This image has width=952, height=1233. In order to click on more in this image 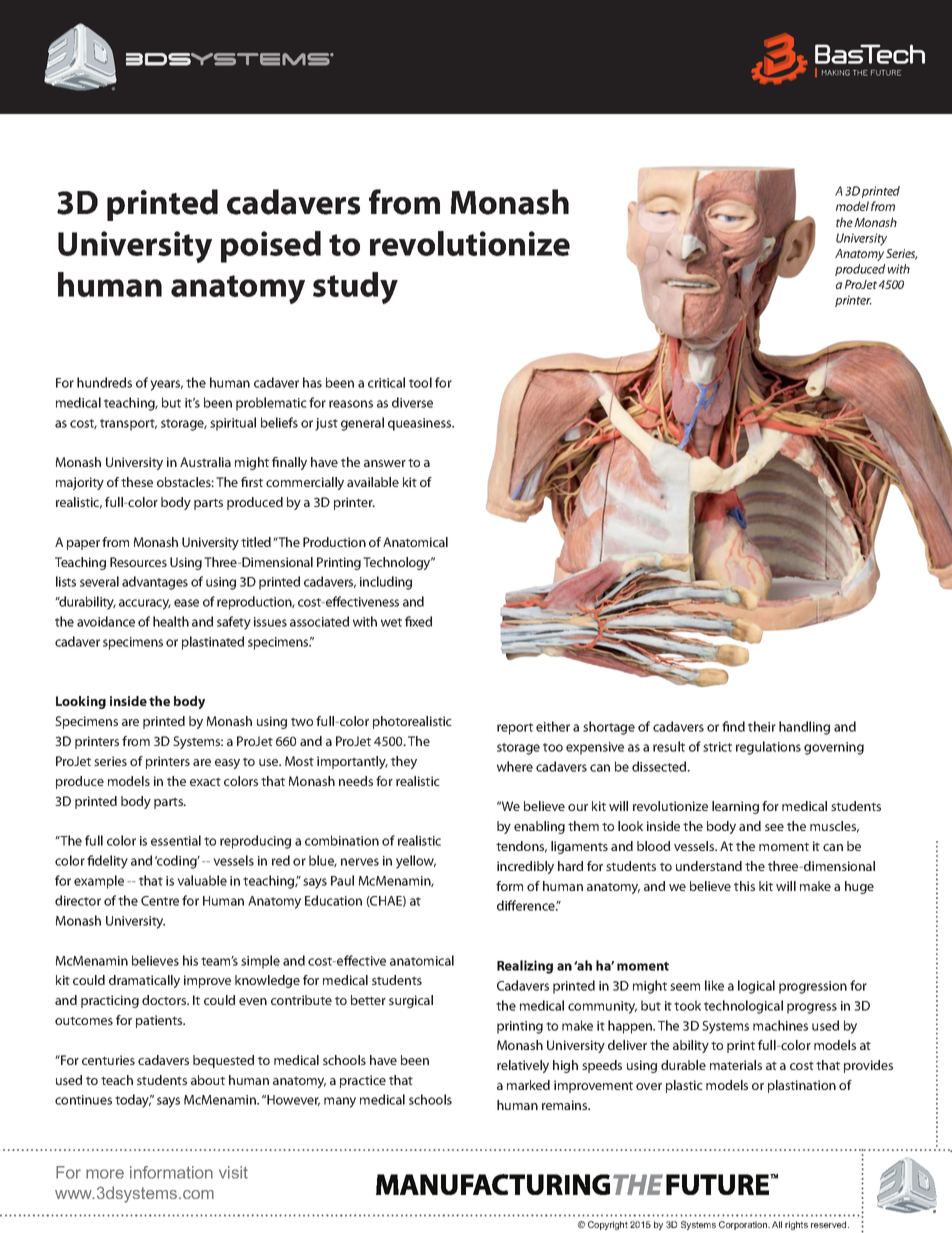, I will do `click(105, 1174)`.
